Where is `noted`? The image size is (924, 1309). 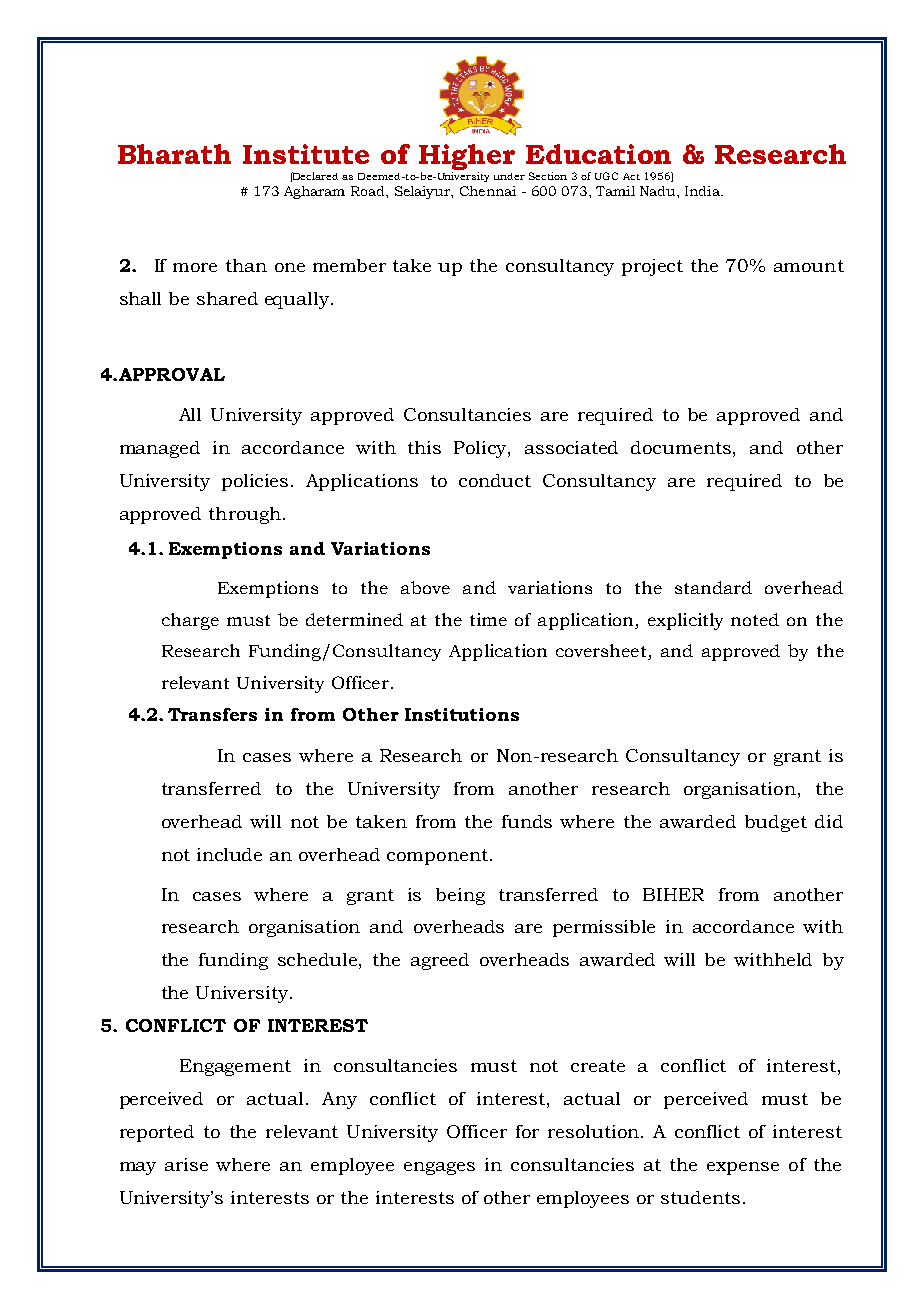 noted is located at coordinates (755, 619).
